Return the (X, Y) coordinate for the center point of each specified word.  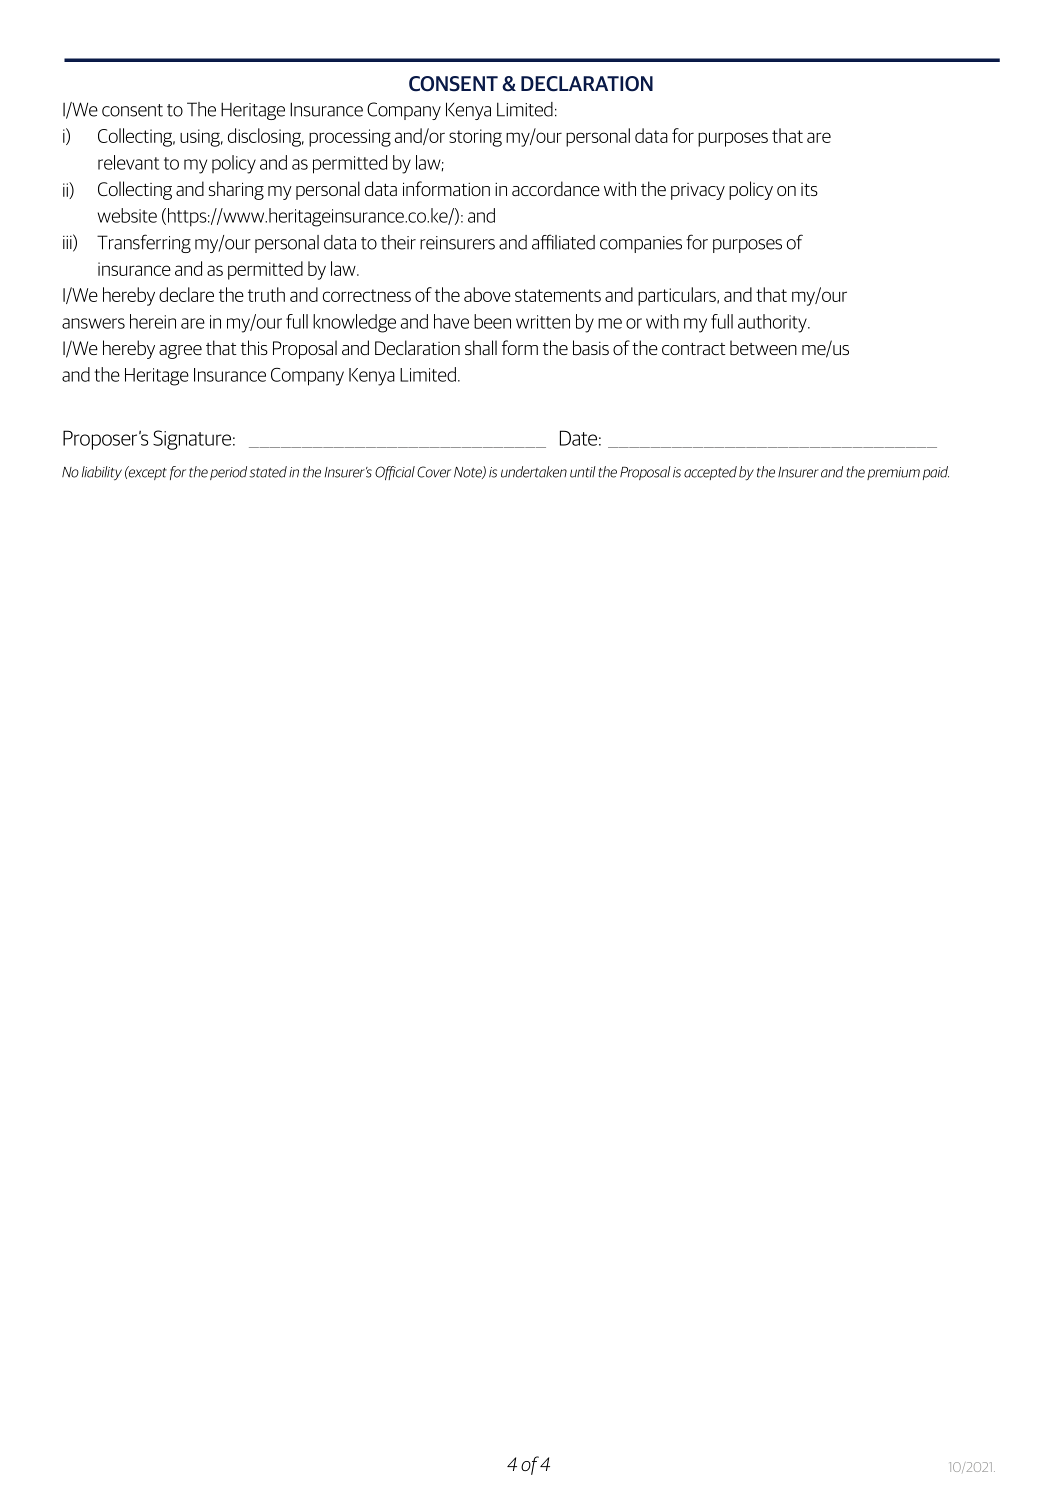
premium (893, 473)
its (809, 189)
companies (641, 244)
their (398, 242)
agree (180, 352)
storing (475, 138)
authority (773, 323)
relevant (128, 162)
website (127, 215)
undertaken (534, 472)
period (228, 473)
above (487, 294)
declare (186, 294)
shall (481, 347)
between (763, 348)
